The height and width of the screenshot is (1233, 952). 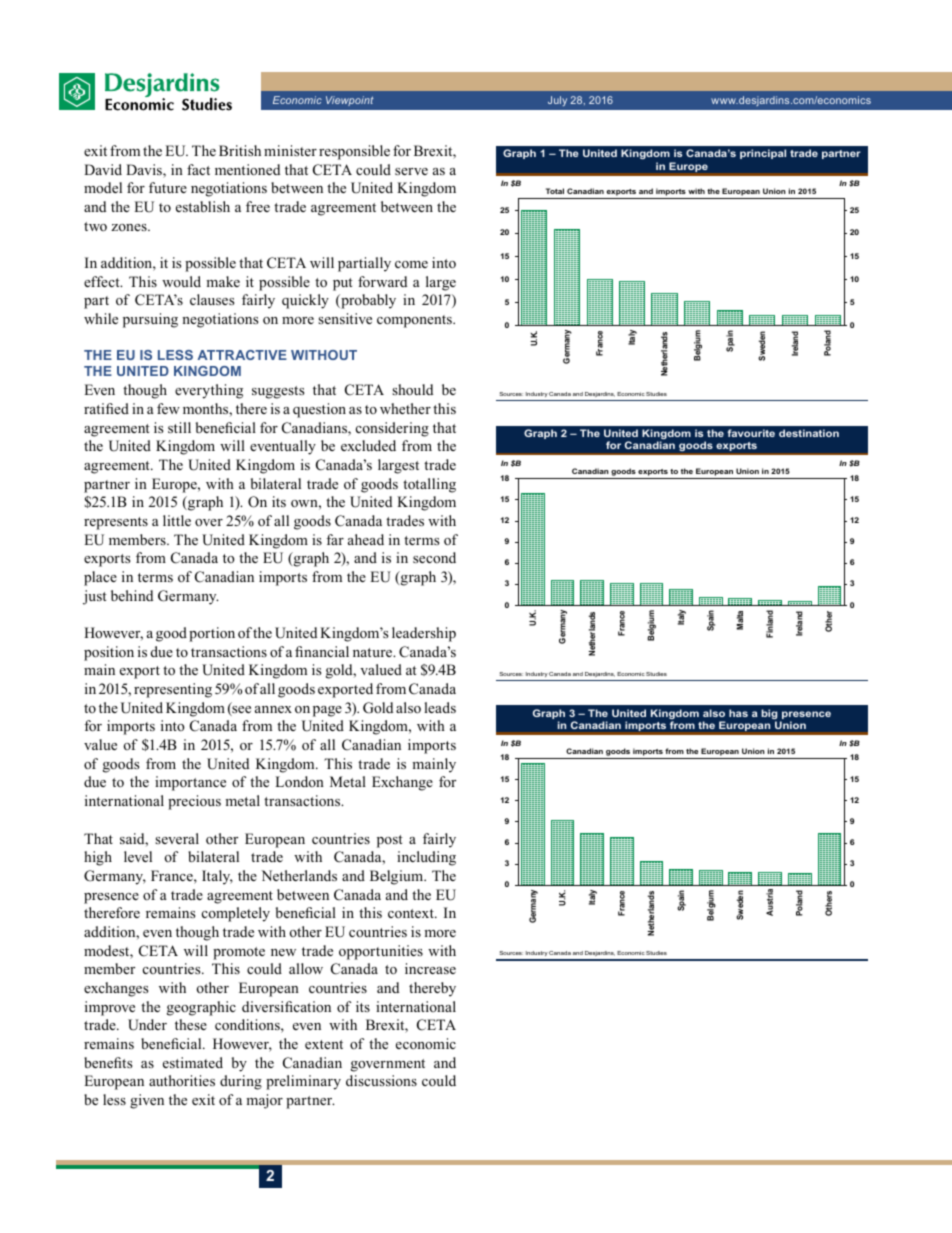 I want to click on behind, so click(x=132, y=595).
